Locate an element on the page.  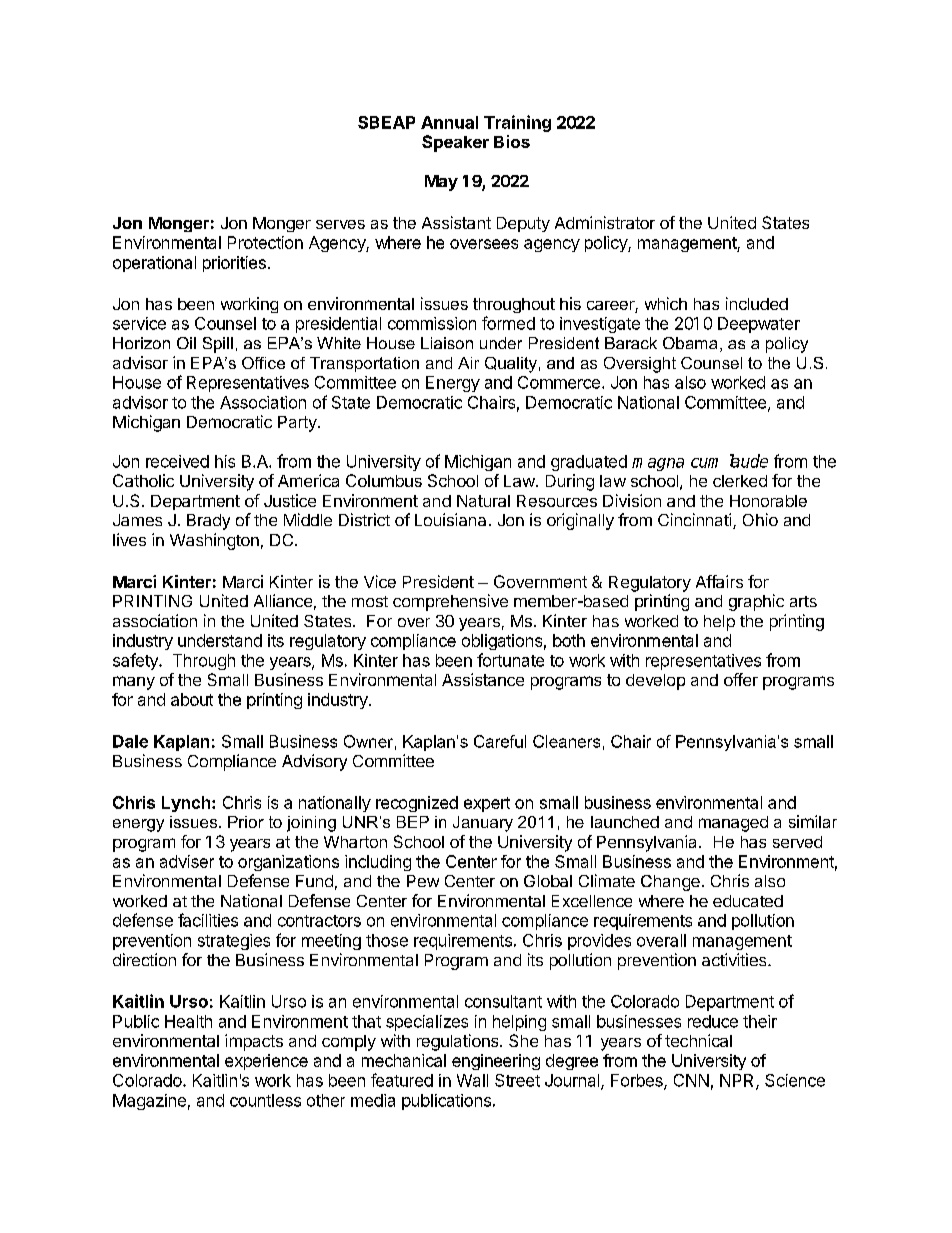
Protection is located at coordinates (265, 242).
